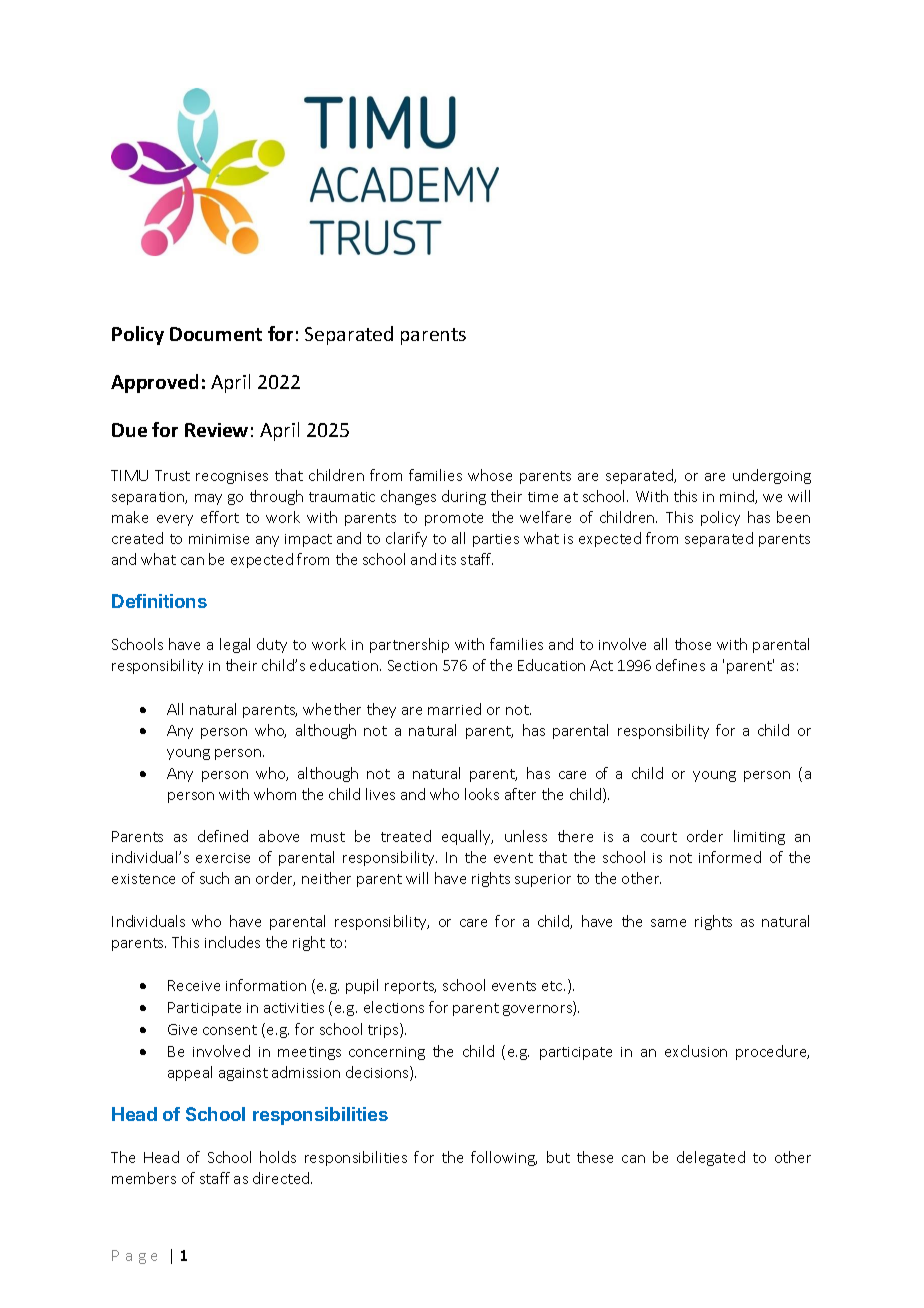  I want to click on Document, so click(216, 334).
